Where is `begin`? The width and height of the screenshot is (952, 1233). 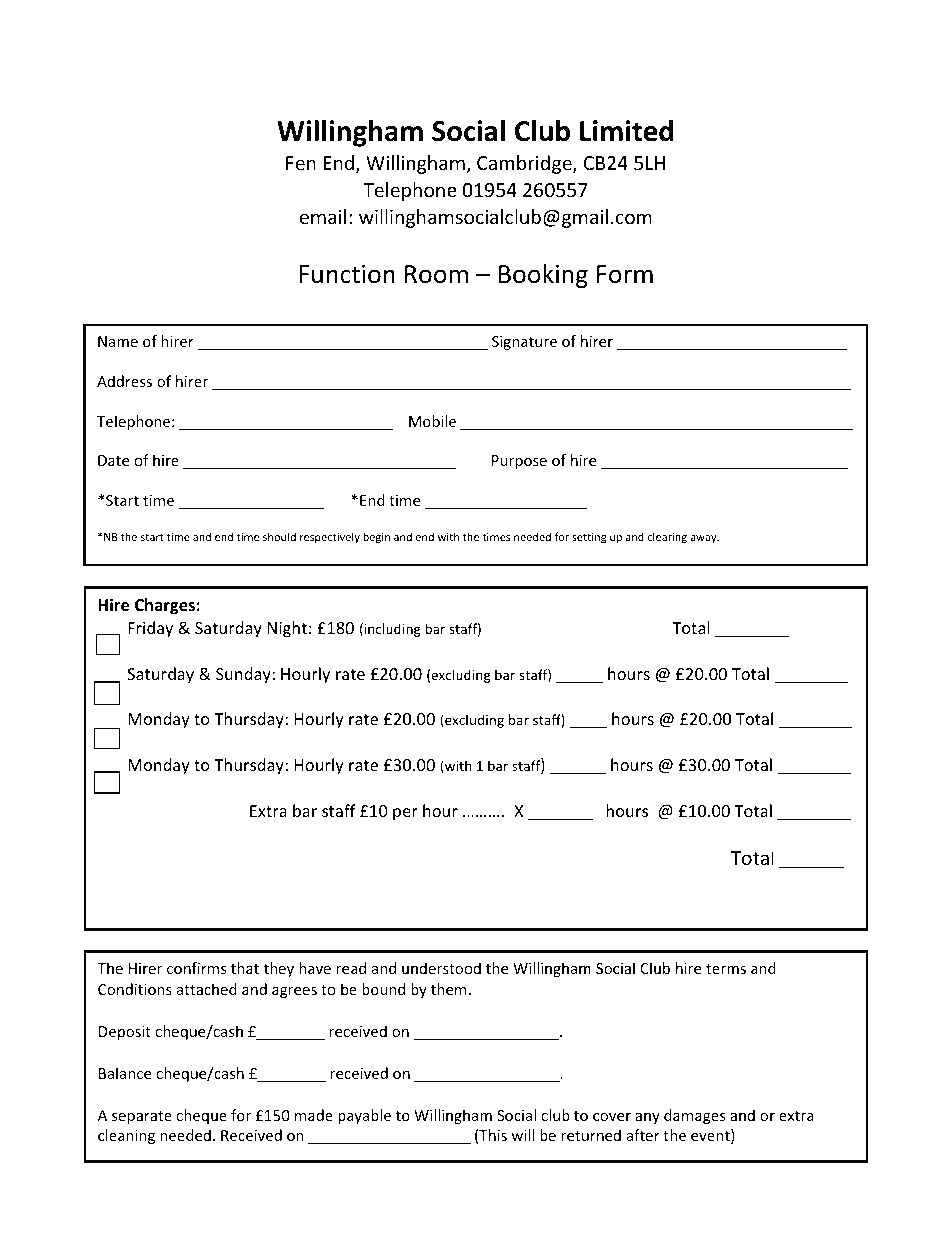 begin is located at coordinates (376, 537).
